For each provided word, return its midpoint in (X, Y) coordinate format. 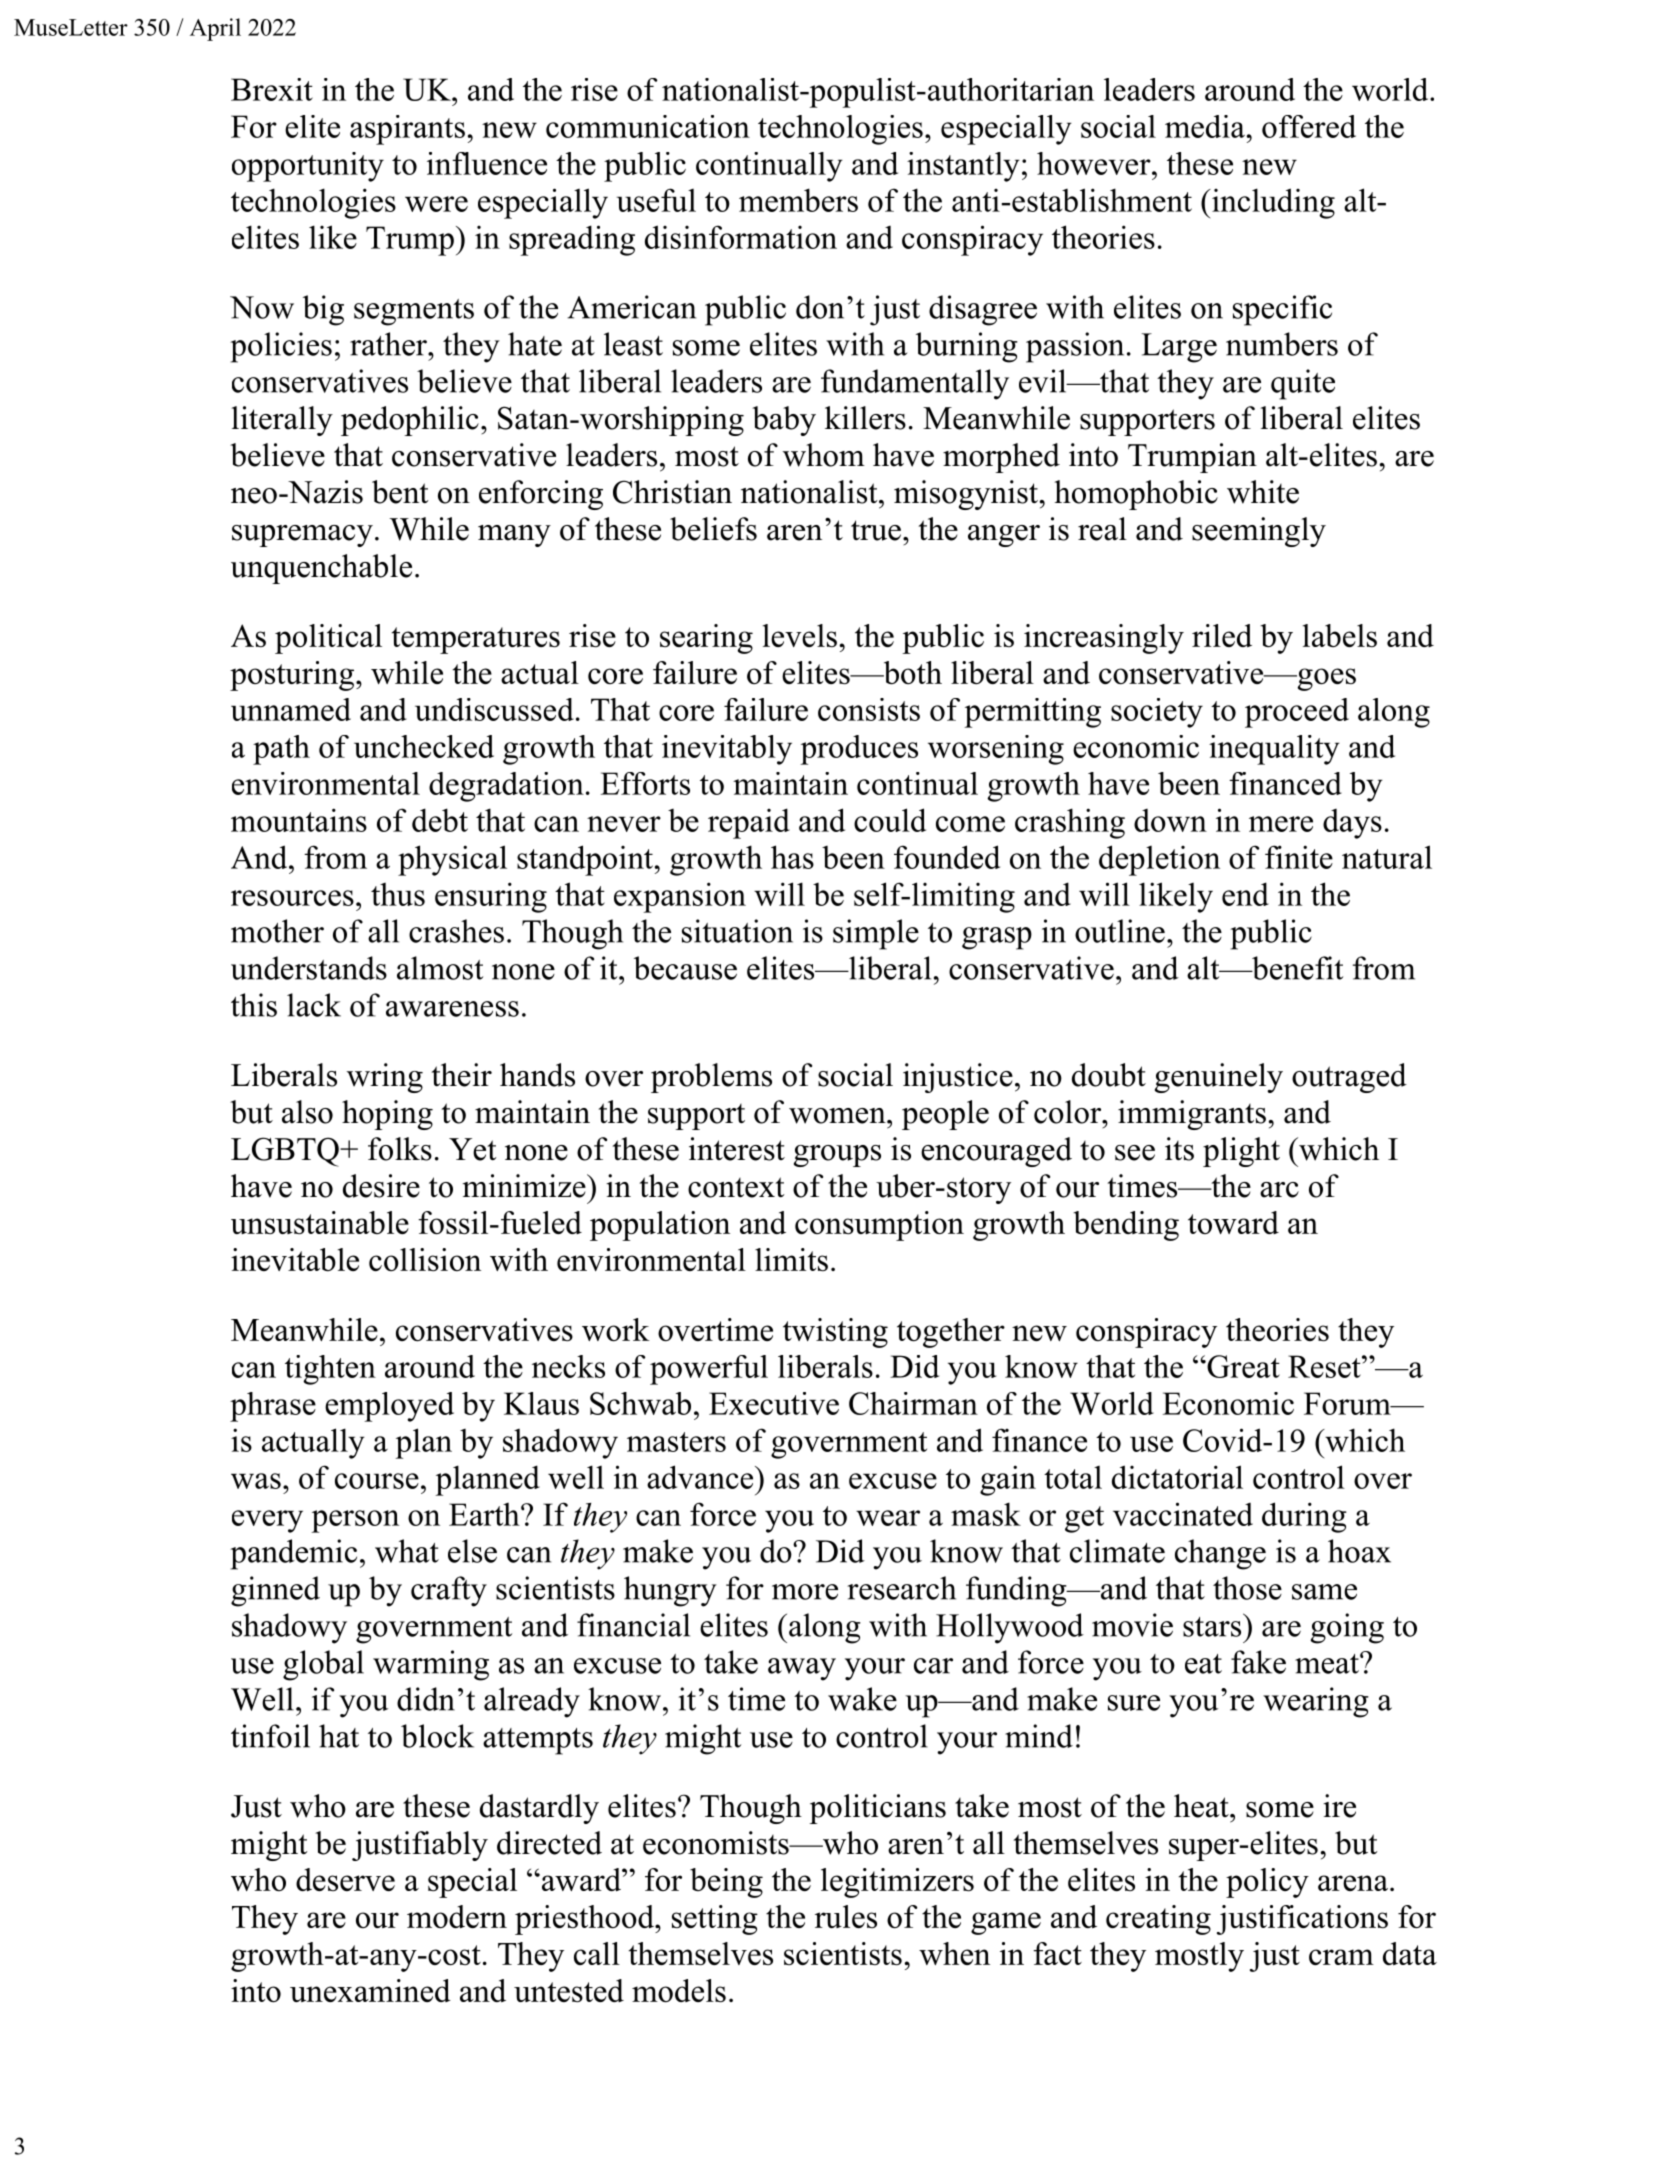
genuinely (1219, 1078)
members (798, 200)
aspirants (407, 130)
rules (846, 1916)
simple (876, 934)
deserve (345, 1879)
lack (314, 1005)
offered (1309, 126)
